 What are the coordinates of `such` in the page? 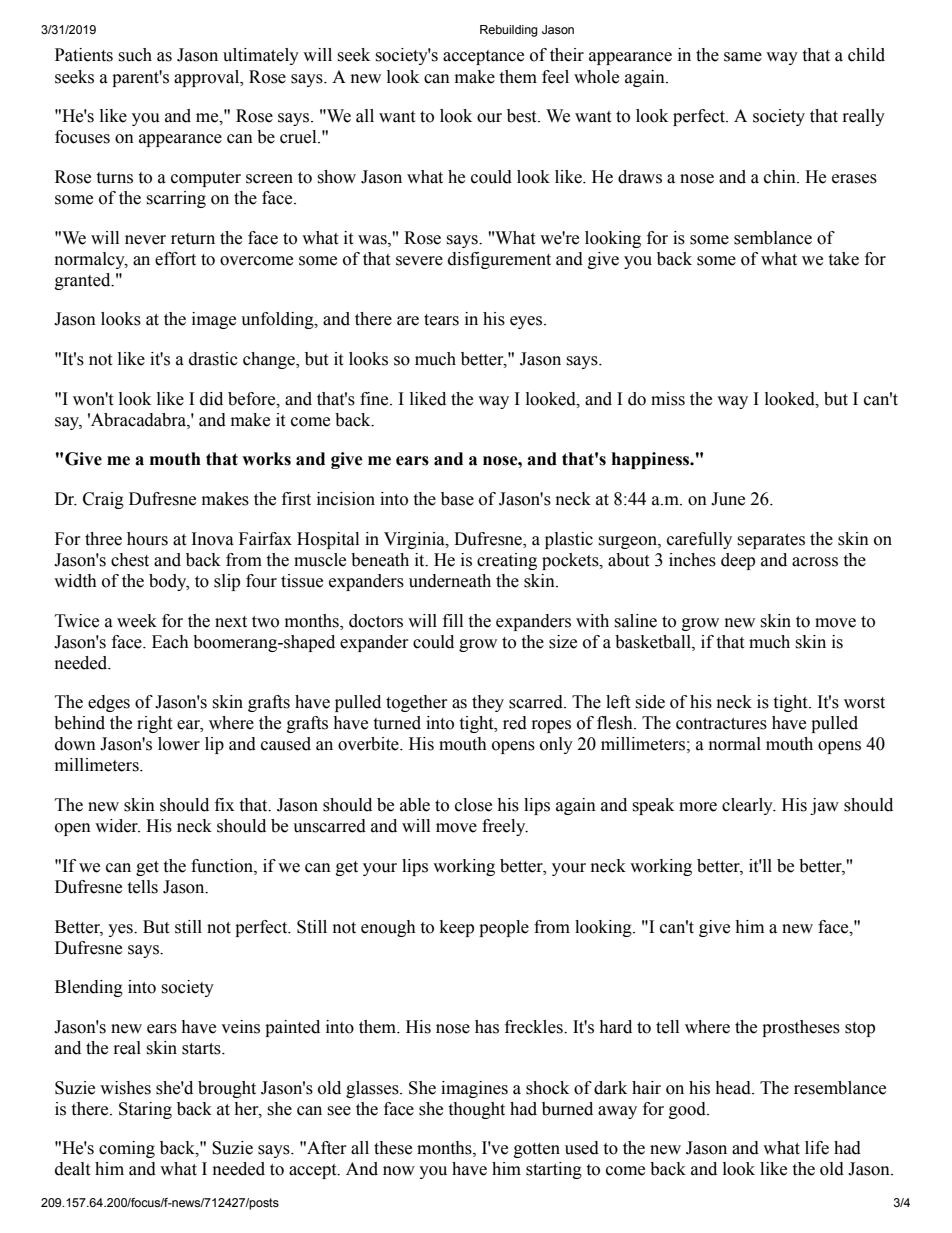 It's located at (135, 55).
